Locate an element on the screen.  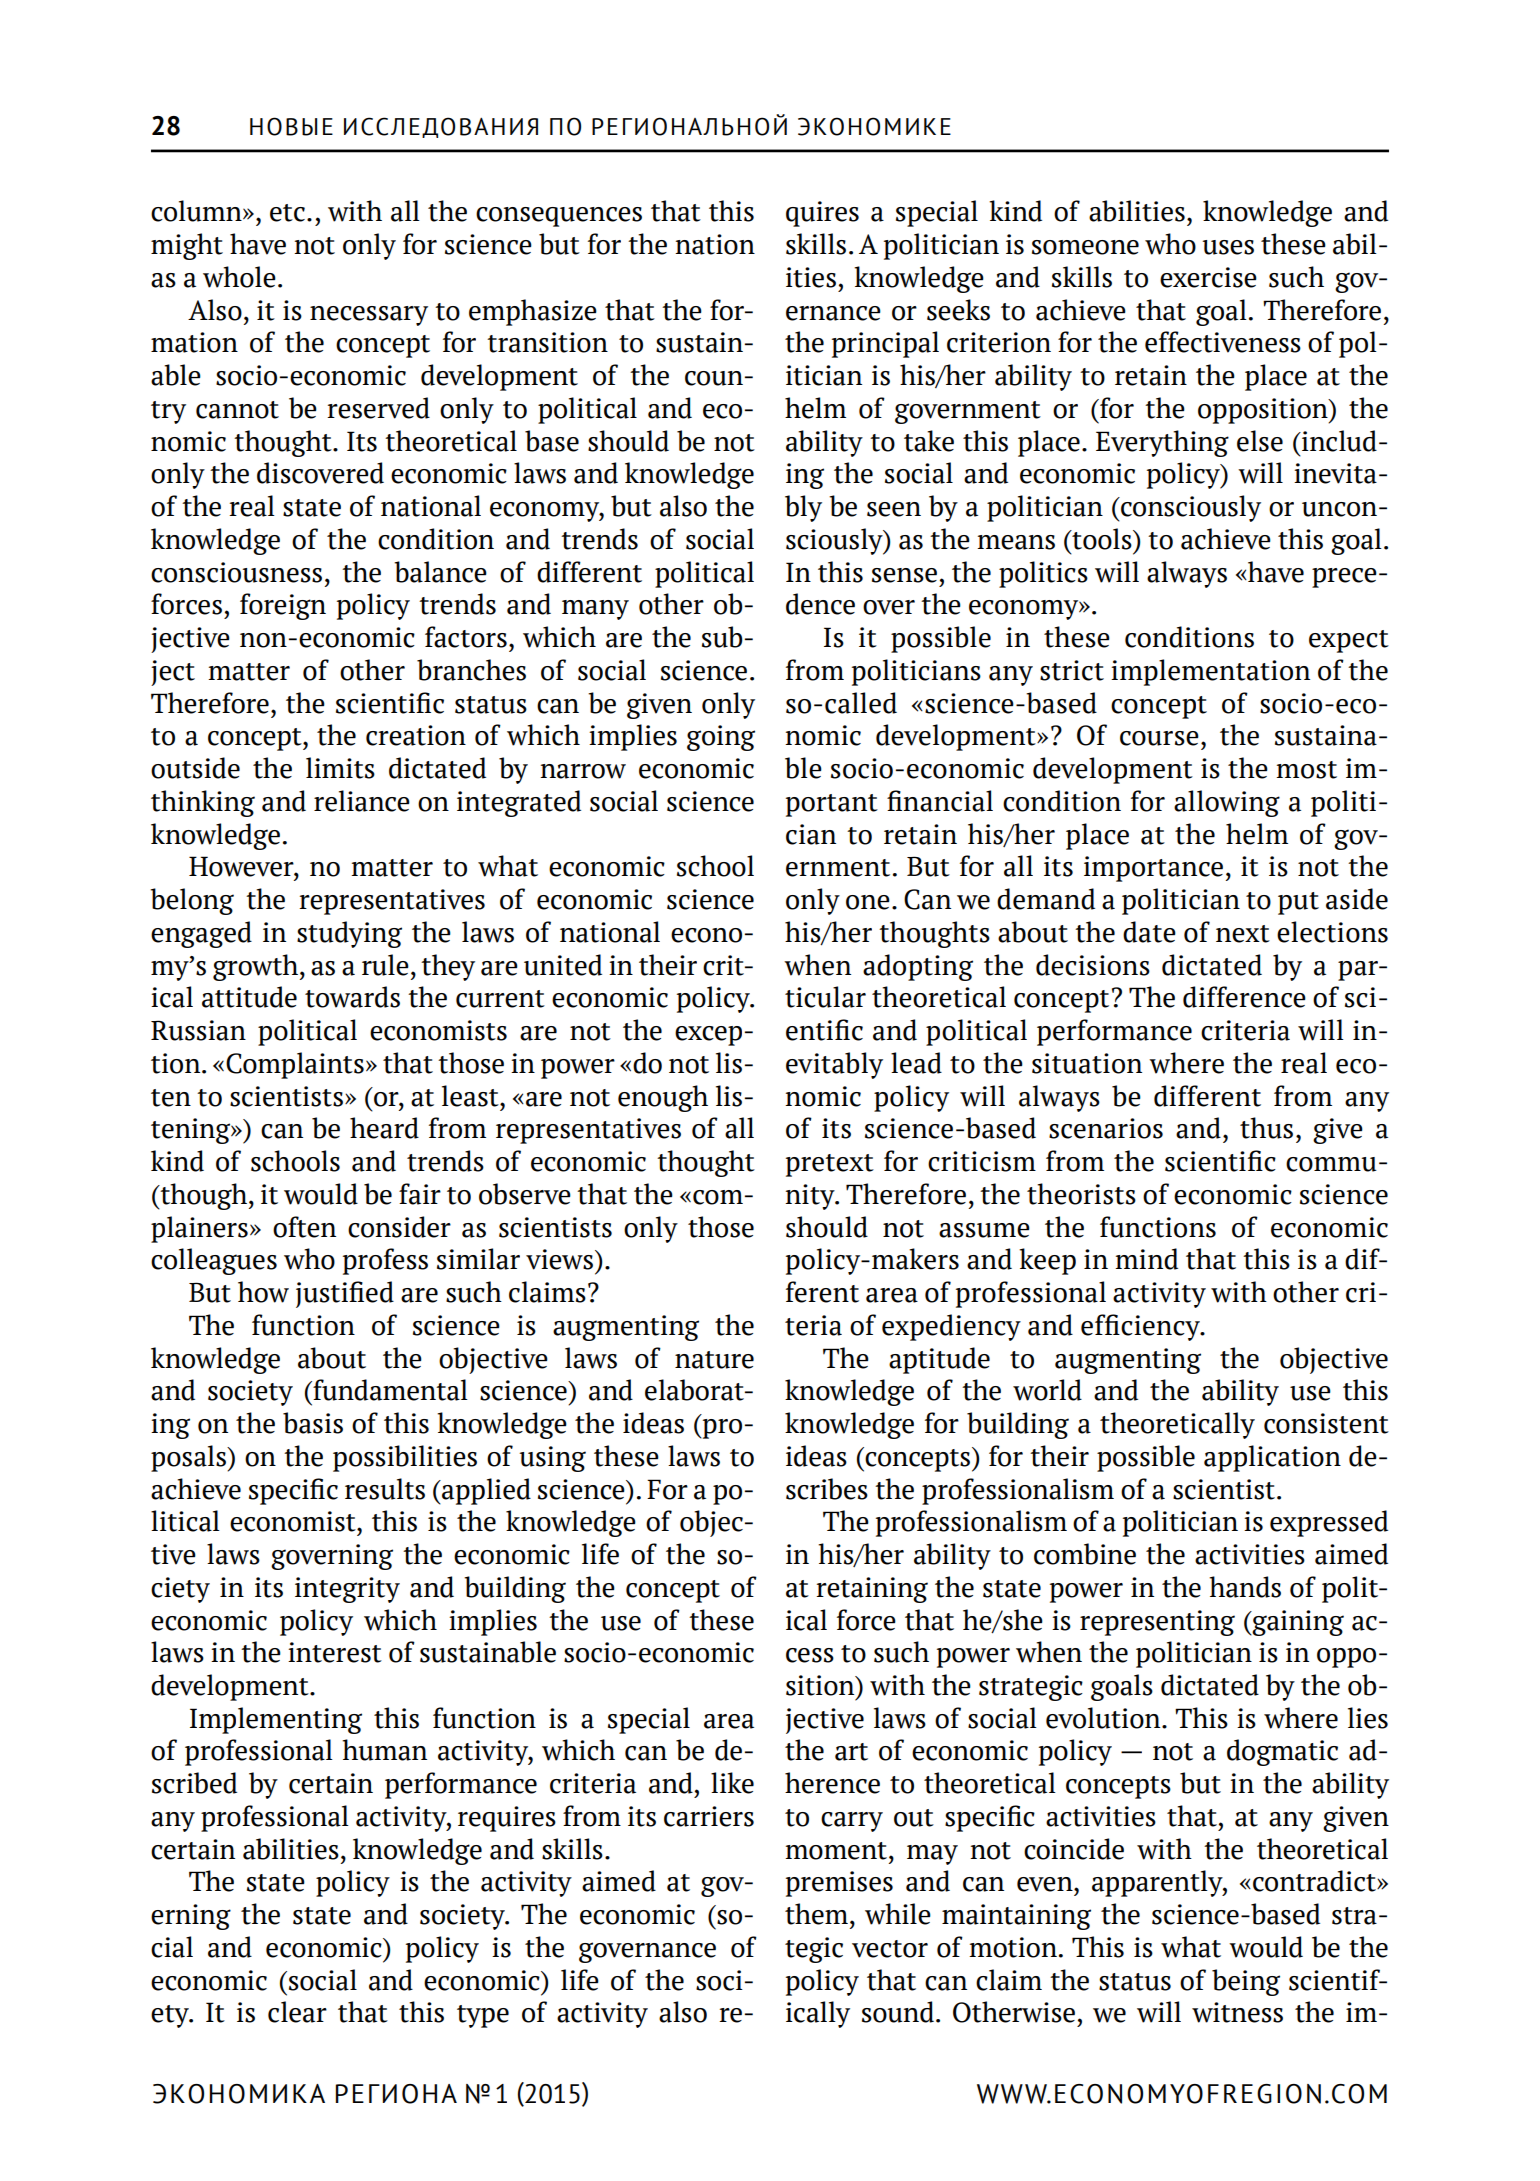
reliance is located at coordinates (362, 801).
